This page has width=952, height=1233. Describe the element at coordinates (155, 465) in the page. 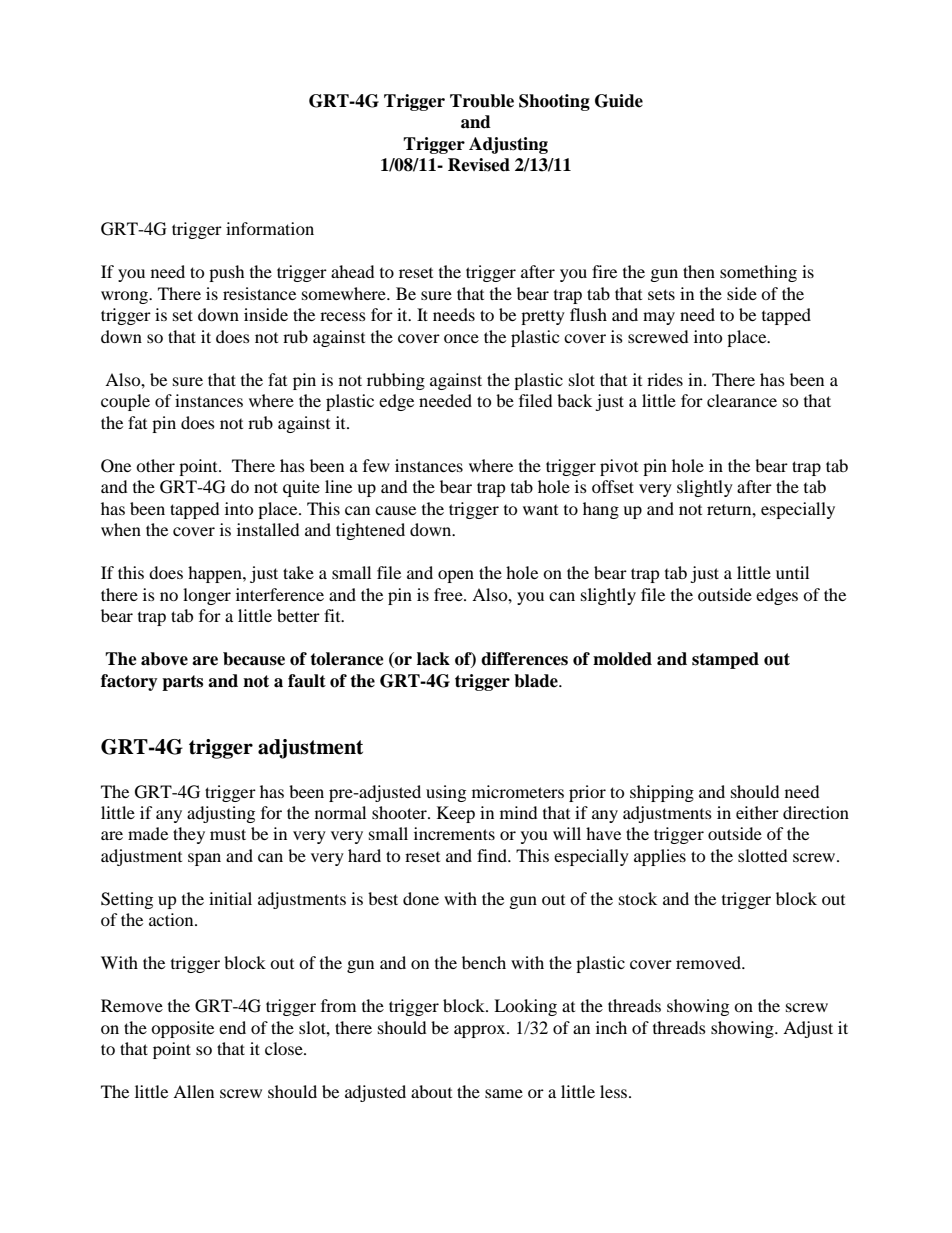

I see `other` at that location.
